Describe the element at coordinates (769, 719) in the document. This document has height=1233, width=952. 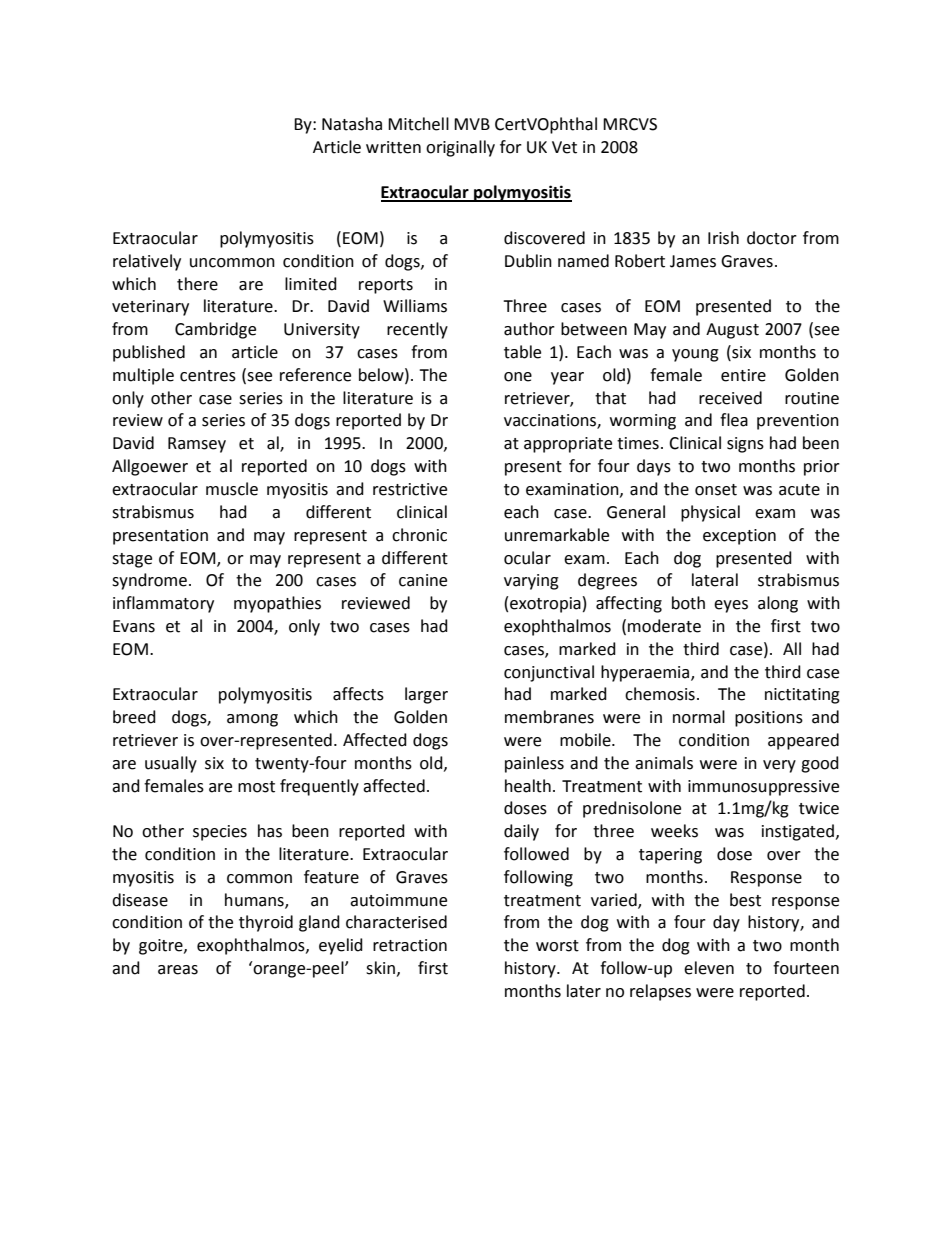
I see `positions` at that location.
